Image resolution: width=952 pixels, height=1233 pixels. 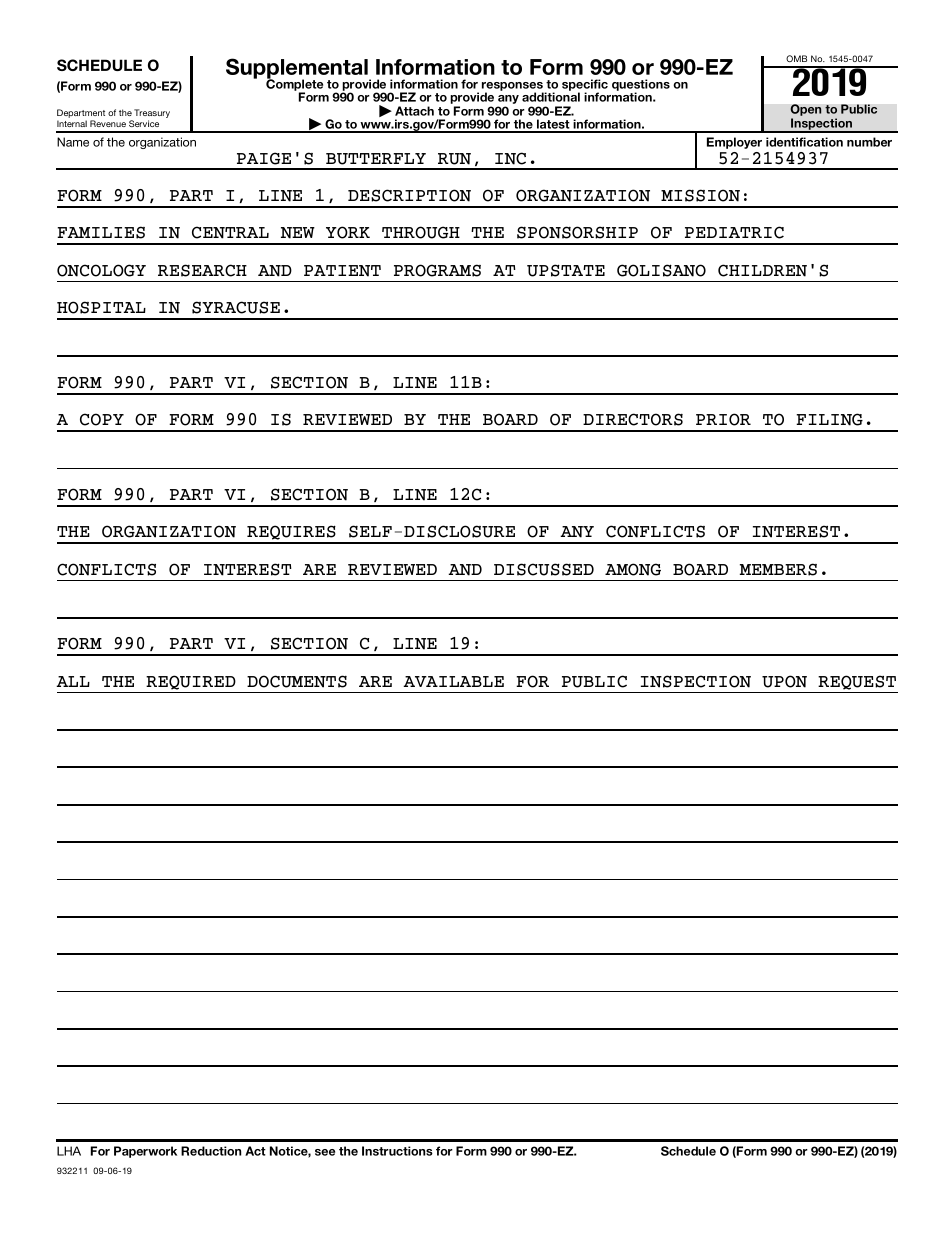 I want to click on Paperwork, so click(x=145, y=1152).
